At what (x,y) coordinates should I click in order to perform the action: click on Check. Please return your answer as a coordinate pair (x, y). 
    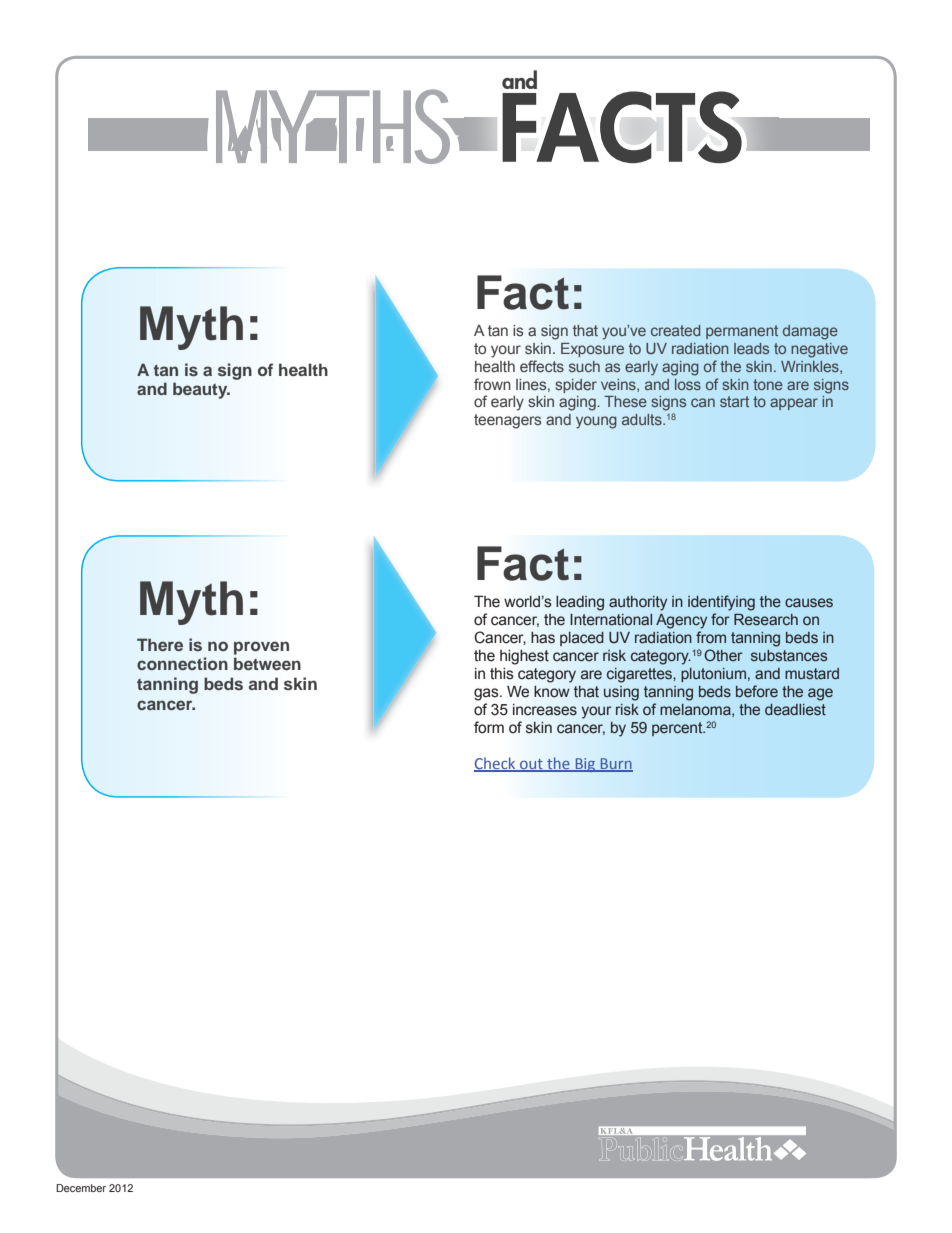
    Looking at the image, I should click on (496, 764).
